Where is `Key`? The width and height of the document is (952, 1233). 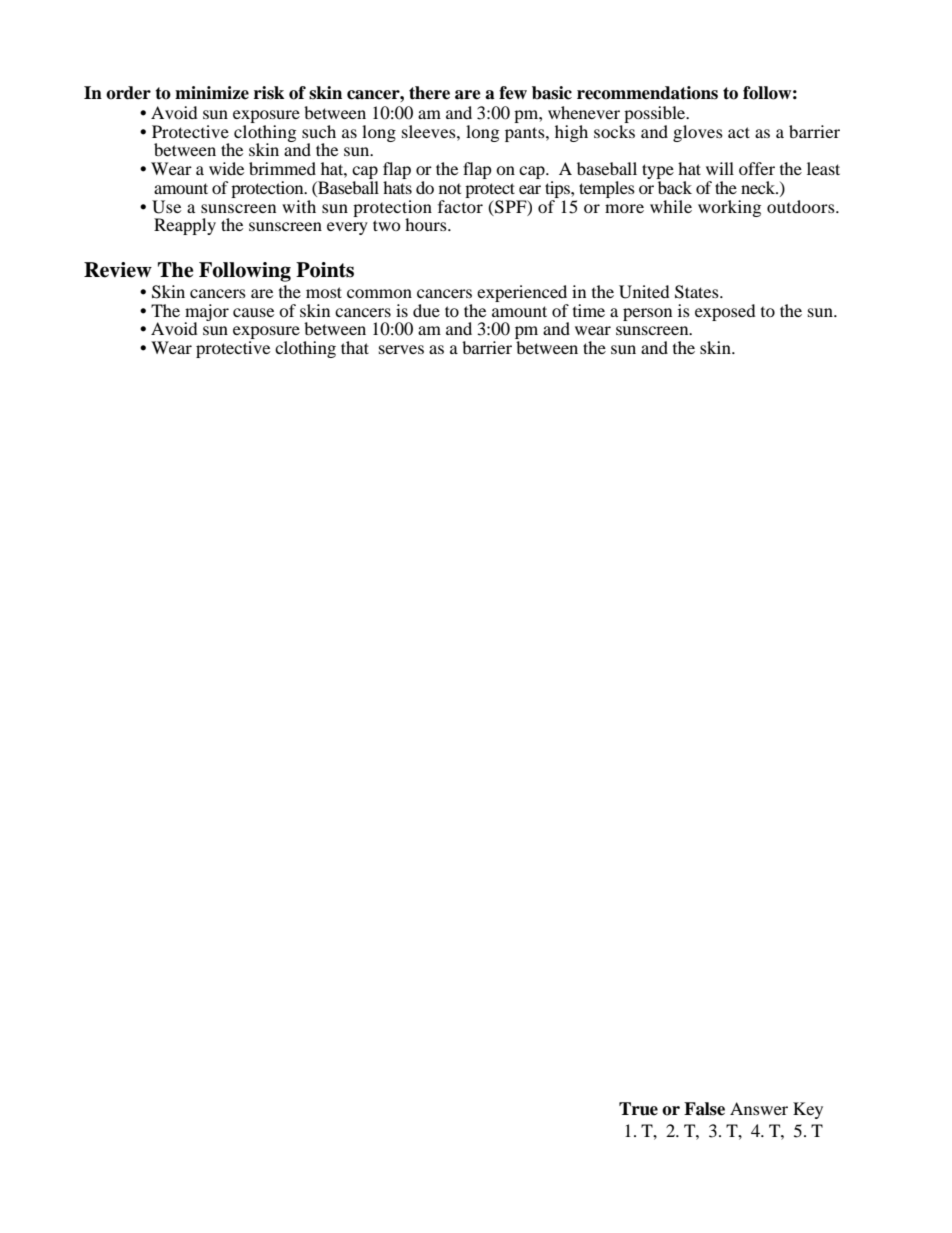
Key is located at coordinates (808, 1110).
